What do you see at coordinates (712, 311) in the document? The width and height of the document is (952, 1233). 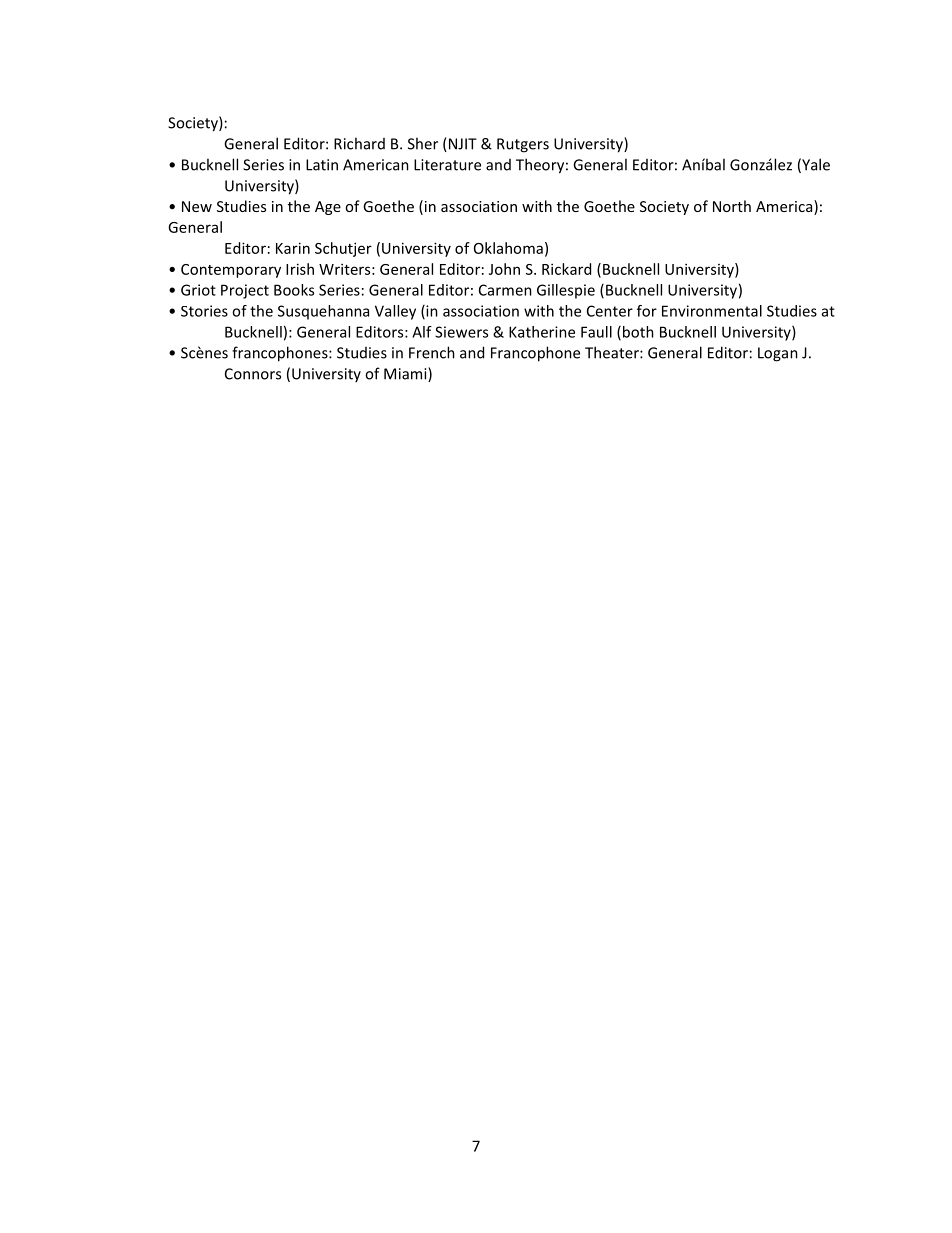 I see `Environmental` at bounding box center [712, 311].
